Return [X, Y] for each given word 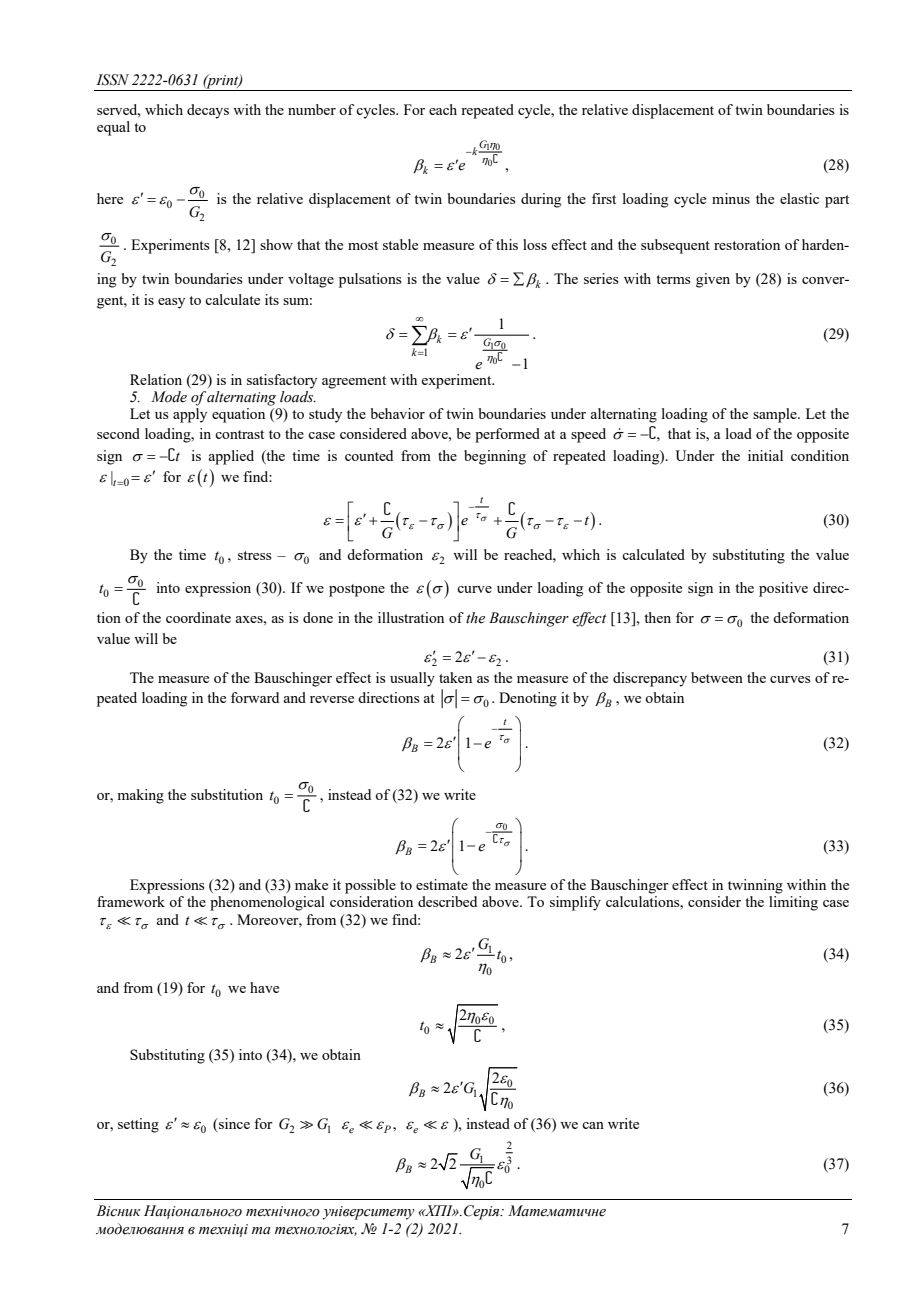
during [541, 200]
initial [765, 455]
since [233, 1123]
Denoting [528, 699]
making [140, 796]
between [717, 677]
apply [190, 415]
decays [208, 111]
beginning [495, 457]
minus [731, 198]
